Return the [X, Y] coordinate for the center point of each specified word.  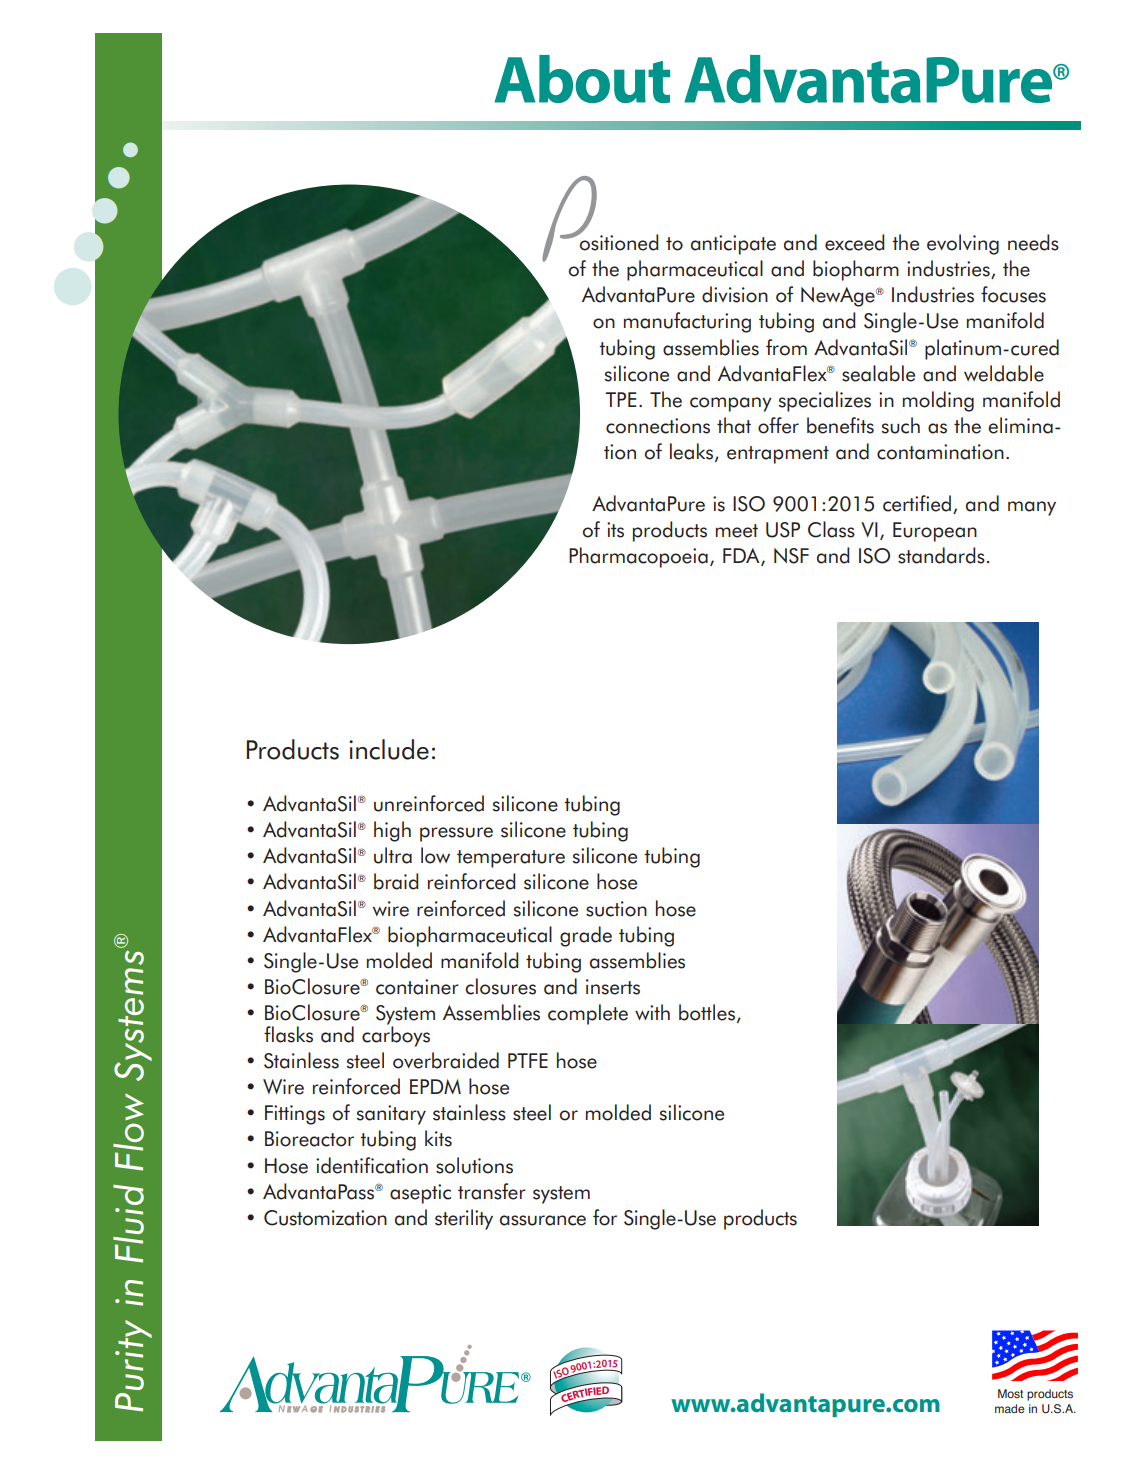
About [582, 79]
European [935, 532]
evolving [963, 244]
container [417, 987]
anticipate [733, 245]
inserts [613, 987]
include [389, 749]
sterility [464, 1219]
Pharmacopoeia [638, 557]
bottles [707, 1012]
